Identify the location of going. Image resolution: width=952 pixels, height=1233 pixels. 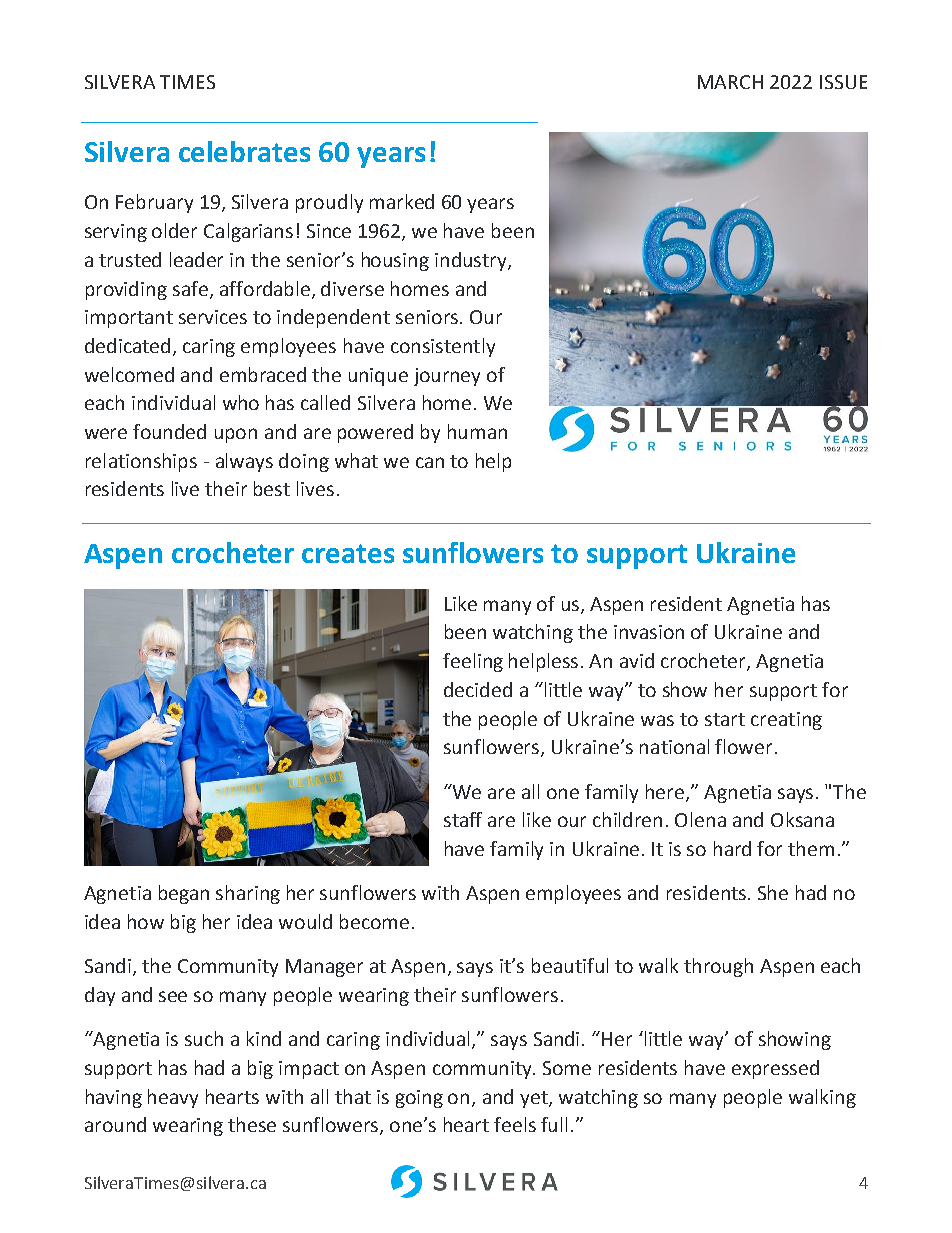
(419, 1099).
